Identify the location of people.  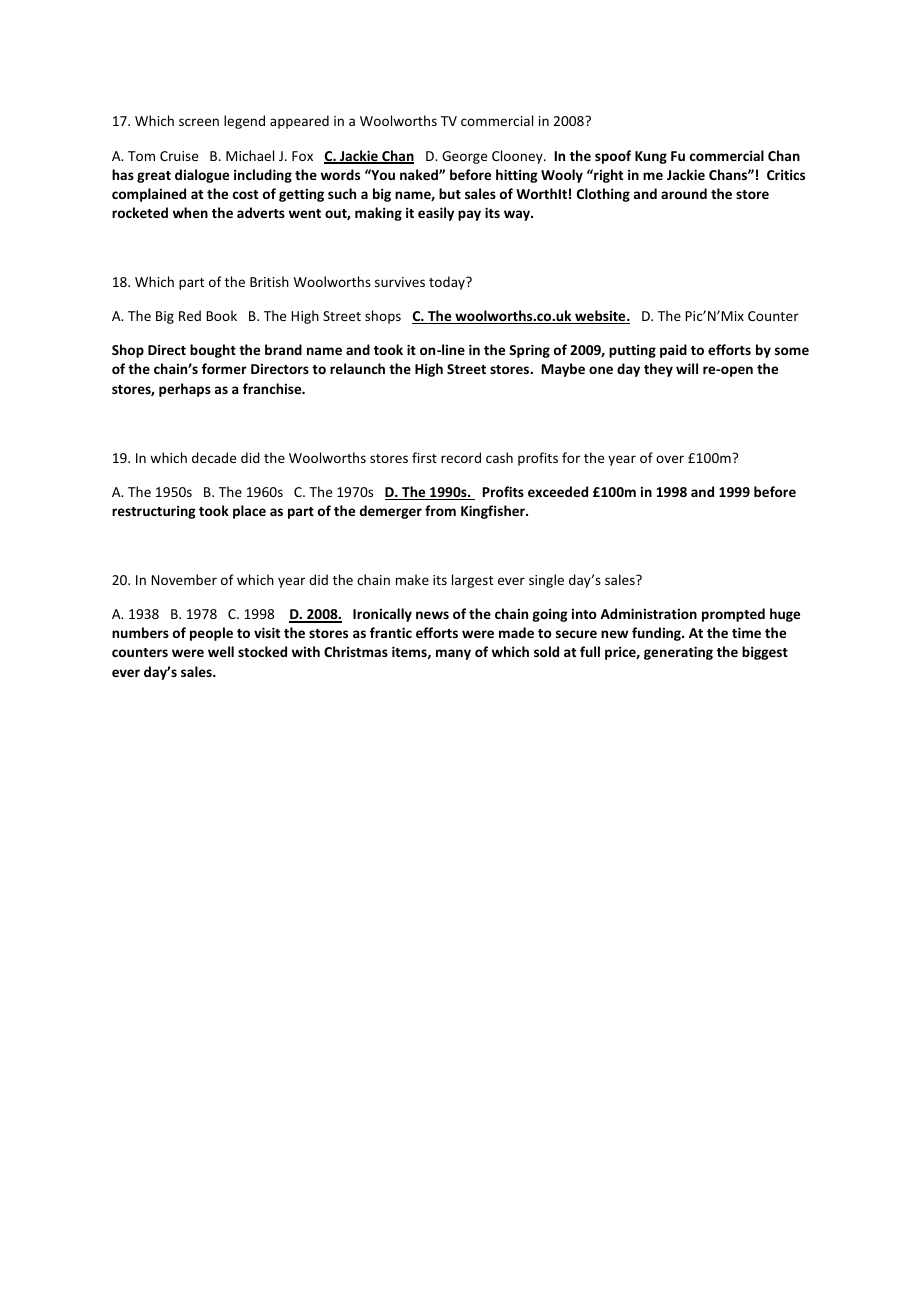
(211, 634).
